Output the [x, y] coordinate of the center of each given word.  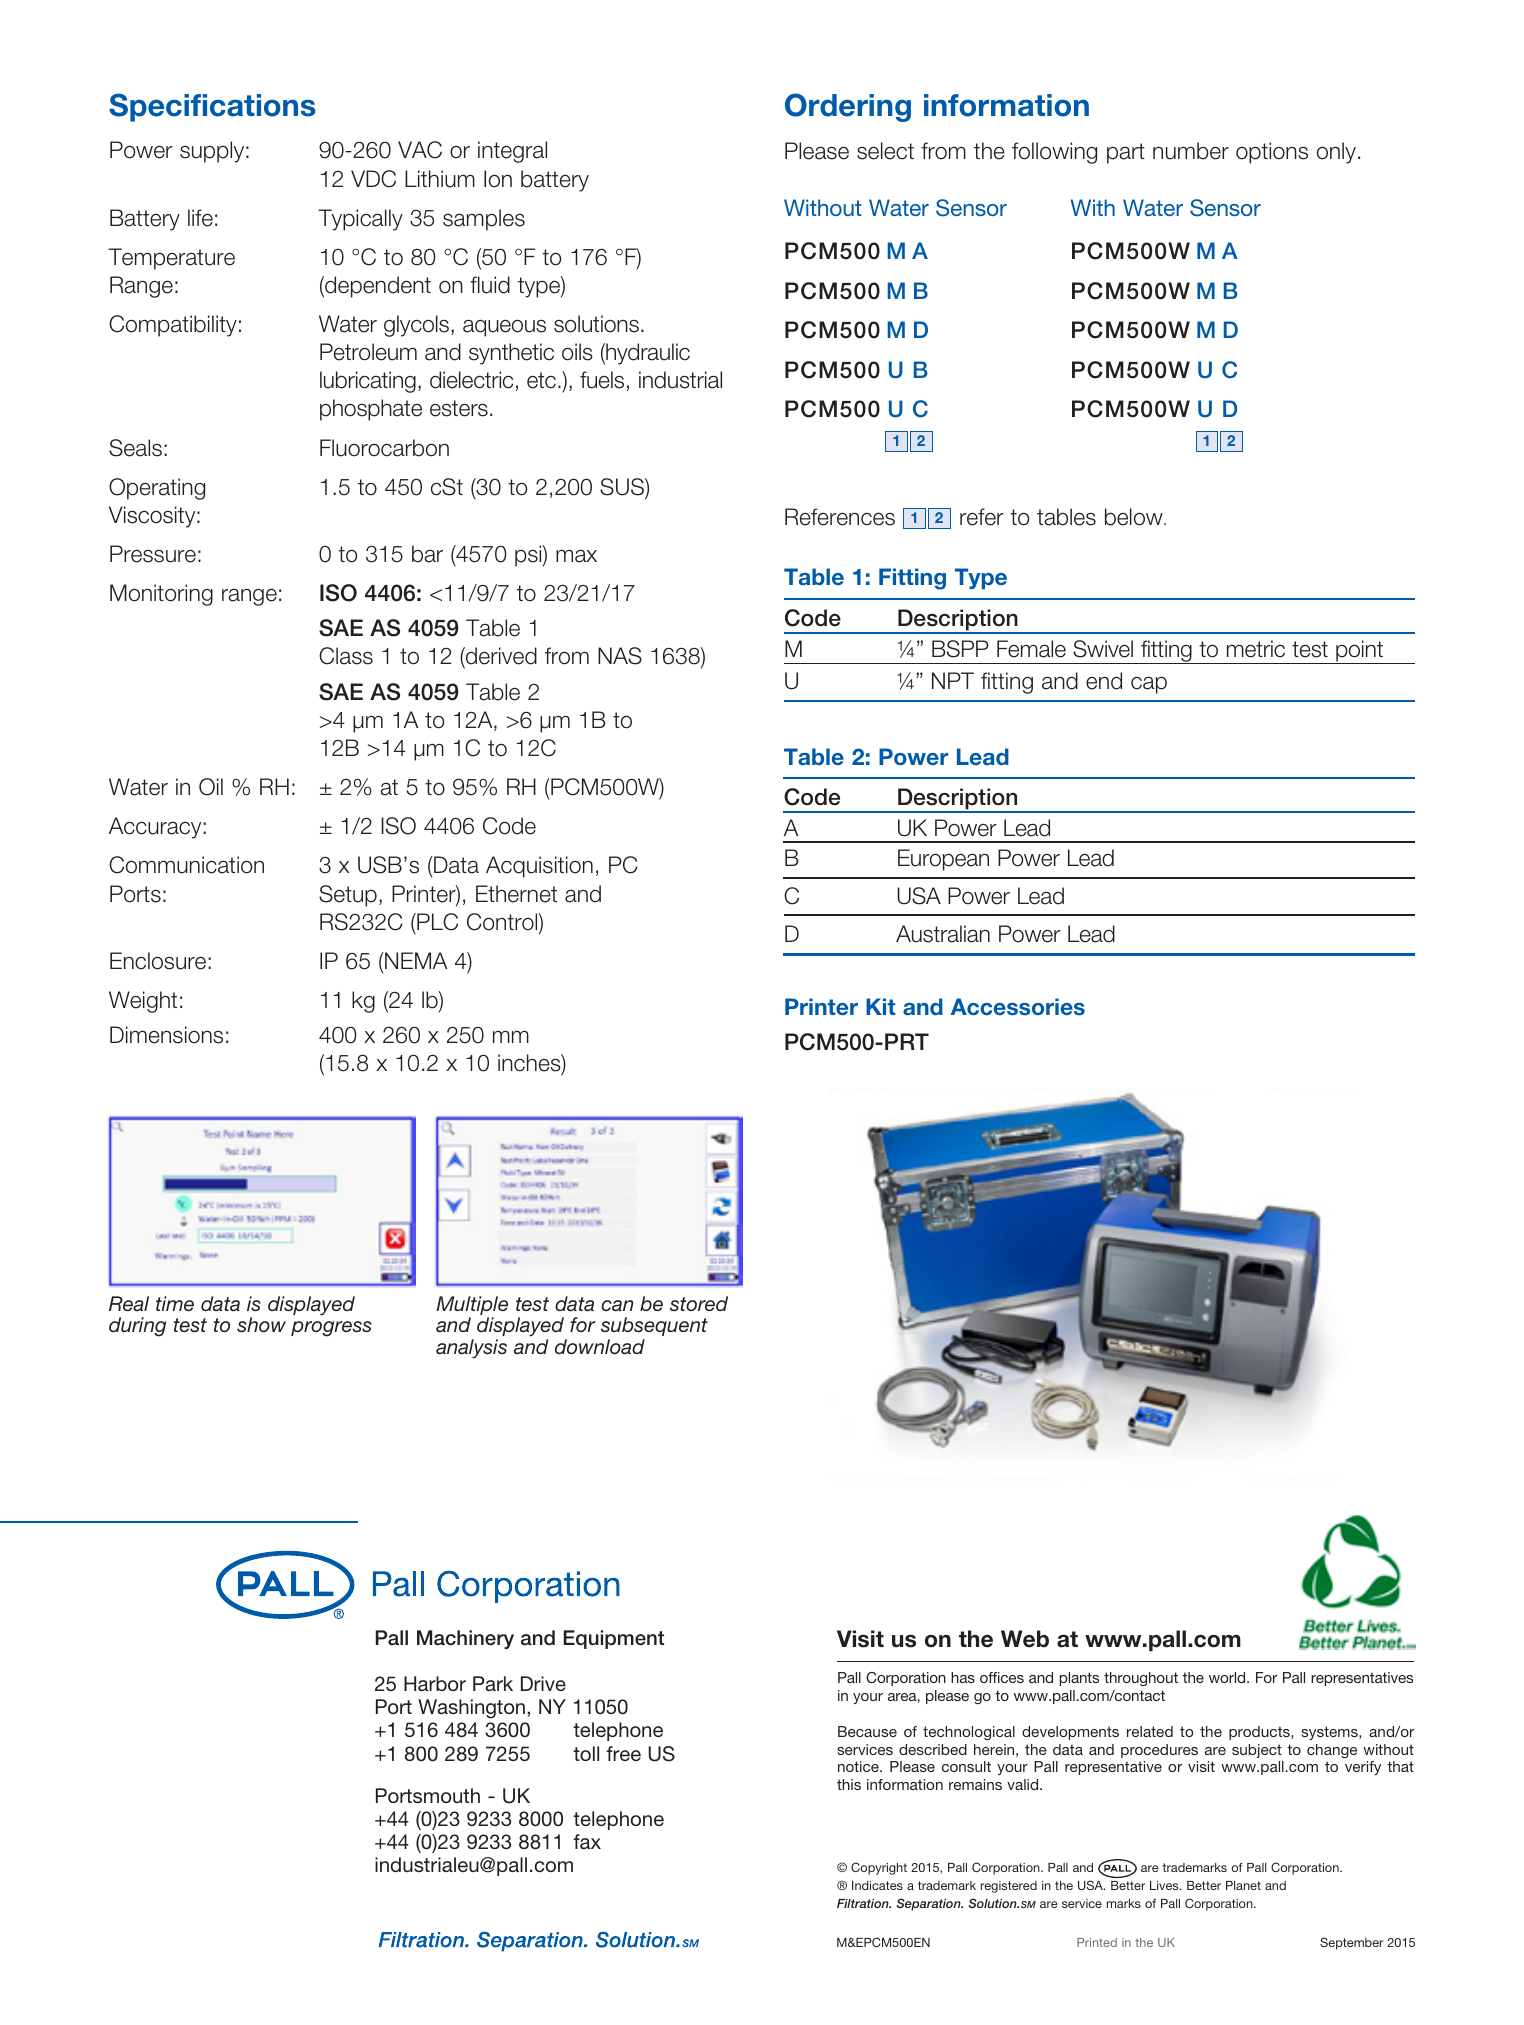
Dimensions [166, 1035]
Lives [1165, 1885]
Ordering [848, 107]
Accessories [1018, 1007]
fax [587, 1841]
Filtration [864, 1903]
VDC [373, 179]
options [1272, 153]
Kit [881, 1006]
